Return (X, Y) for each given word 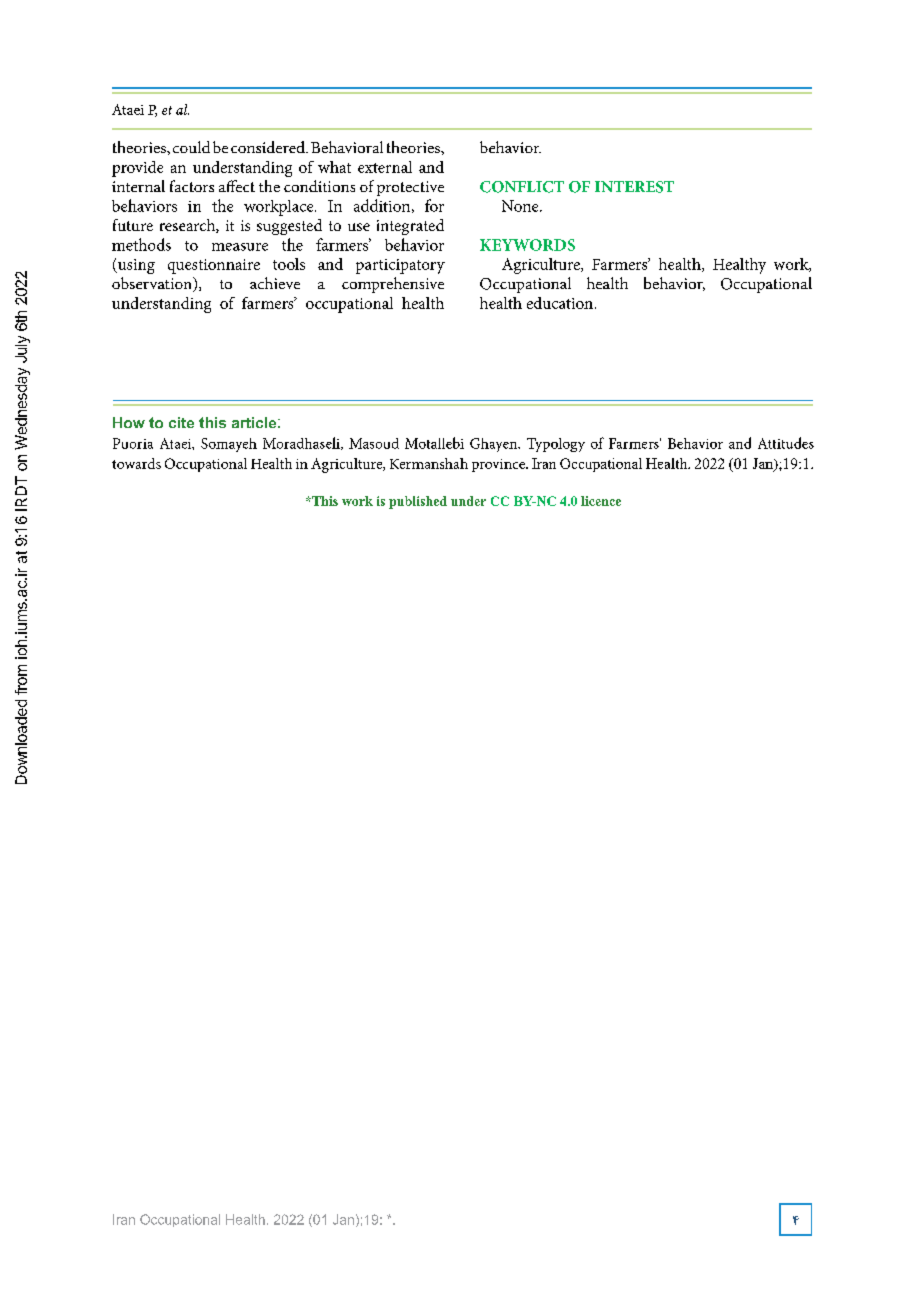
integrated (410, 227)
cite (181, 422)
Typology (556, 445)
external (385, 167)
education (560, 303)
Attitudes (786, 443)
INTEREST (634, 187)
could (191, 147)
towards (136, 463)
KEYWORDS (527, 245)
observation (153, 284)
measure (240, 247)
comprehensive (393, 285)
